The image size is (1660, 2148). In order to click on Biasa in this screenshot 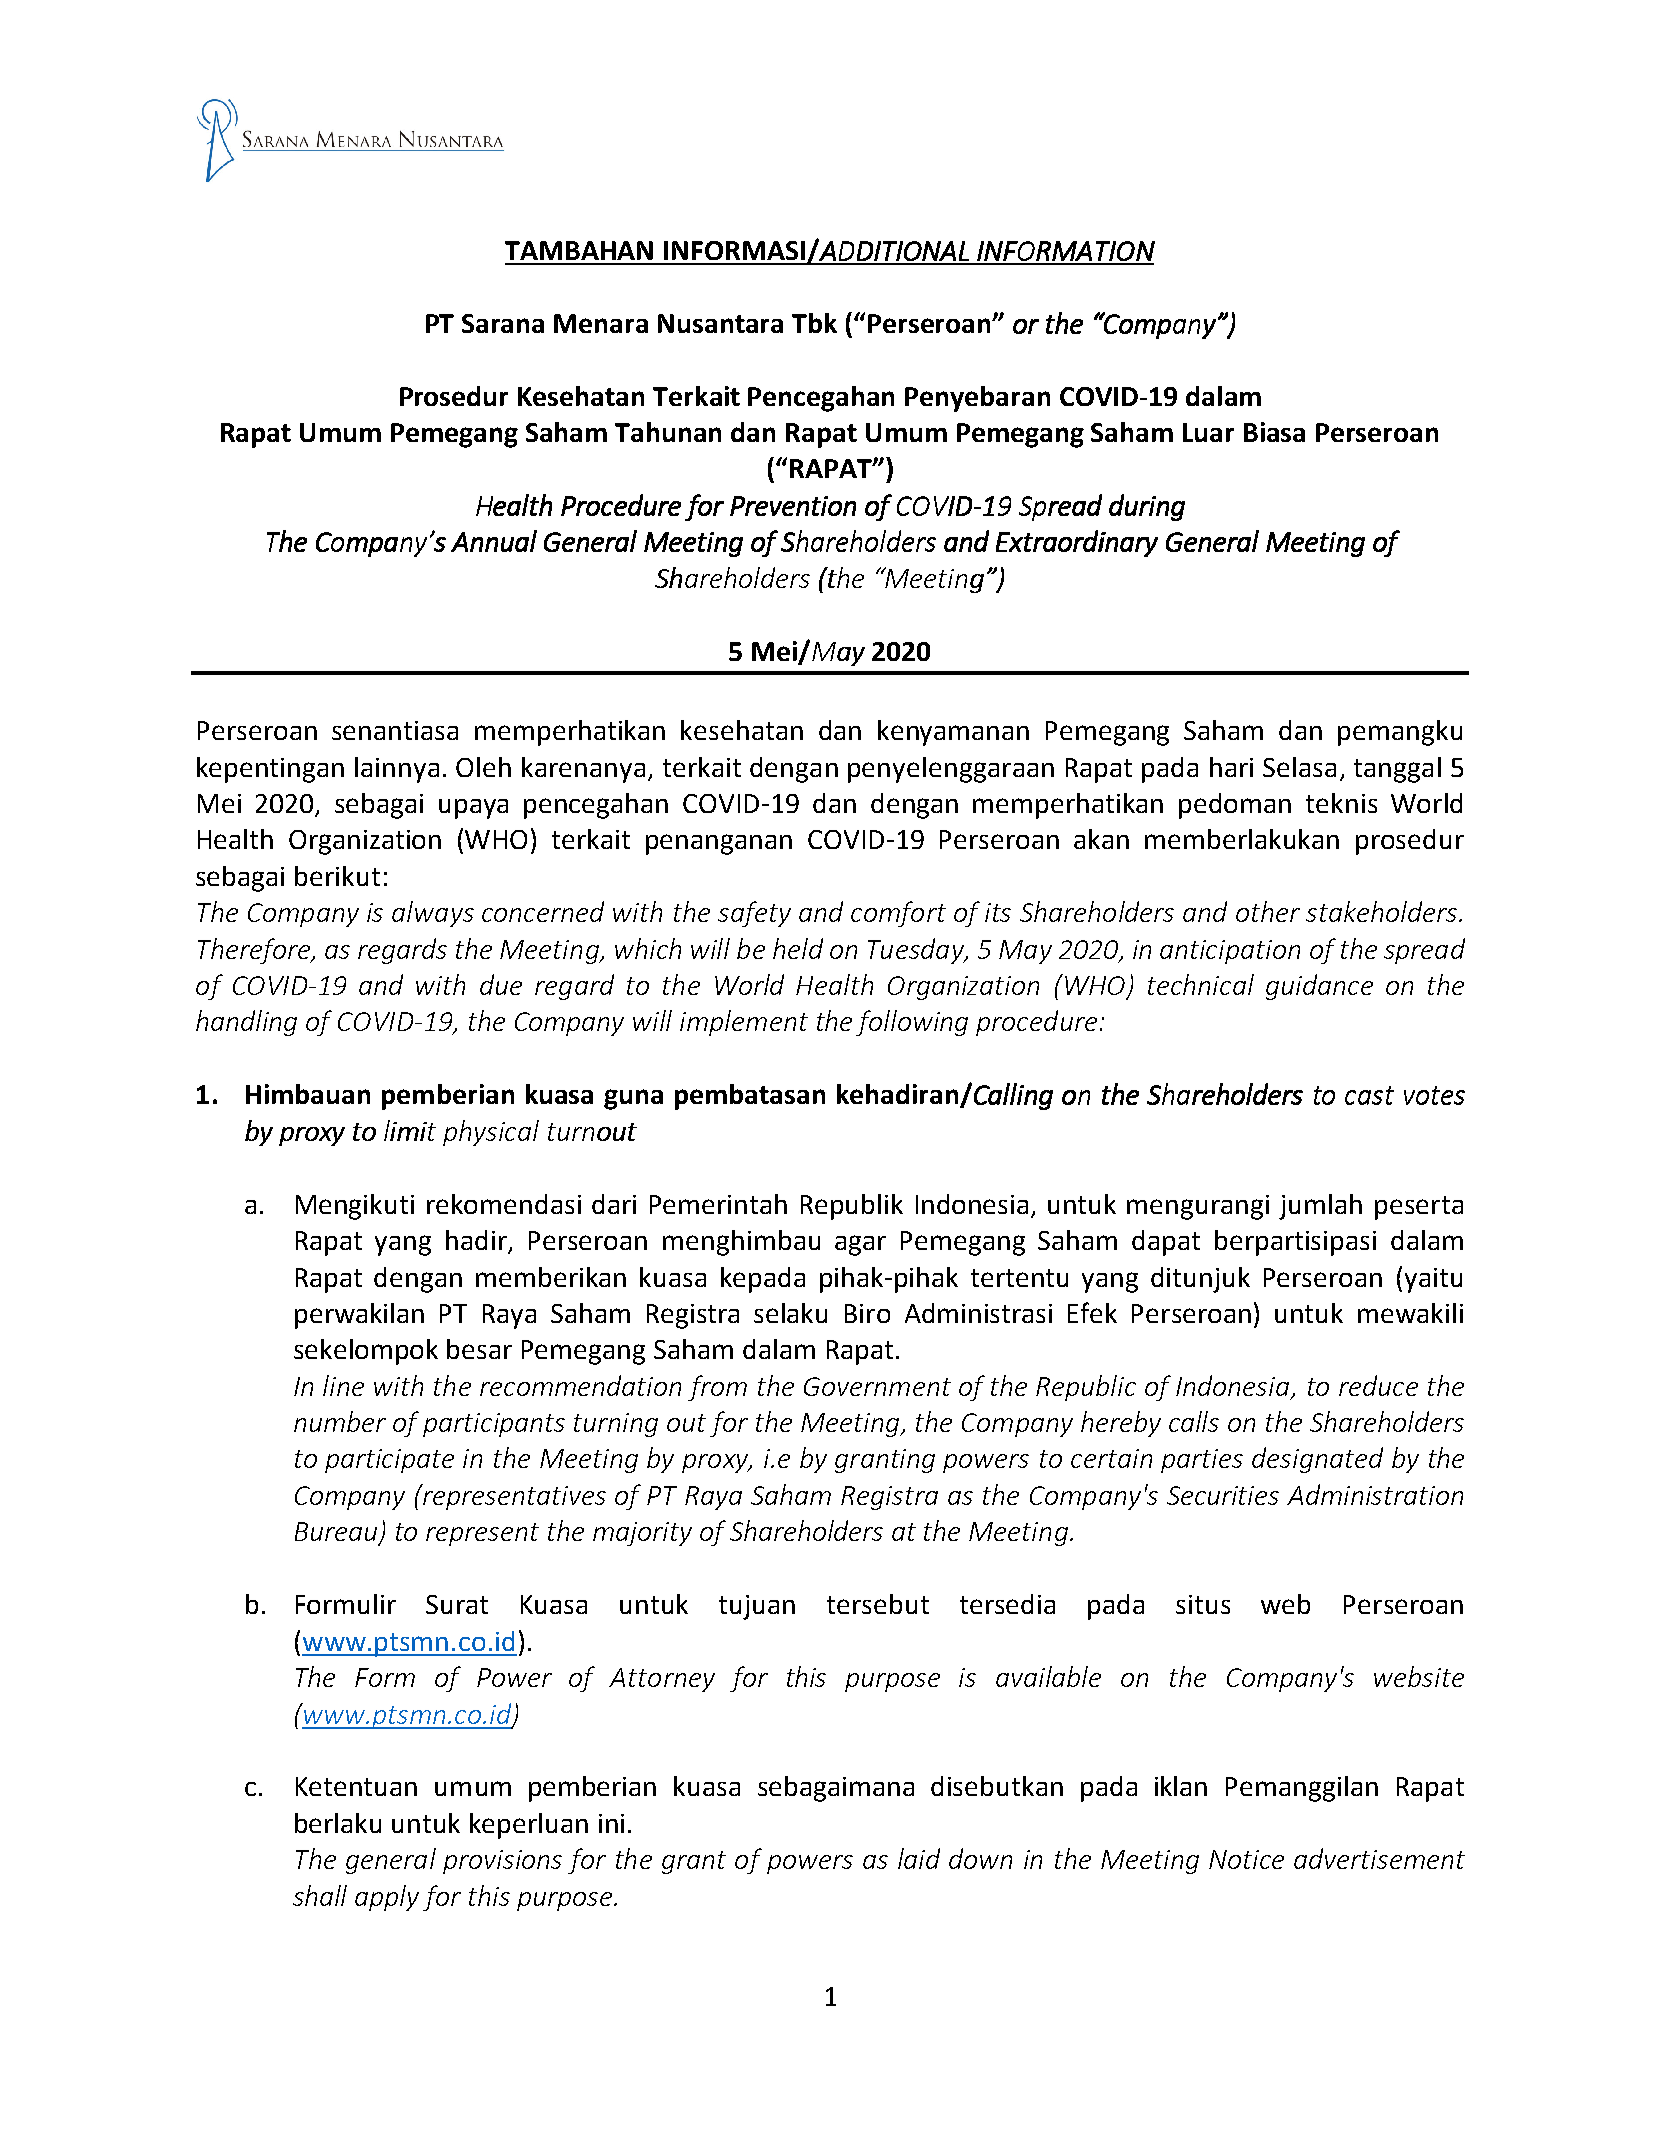, I will do `click(1274, 432)`.
